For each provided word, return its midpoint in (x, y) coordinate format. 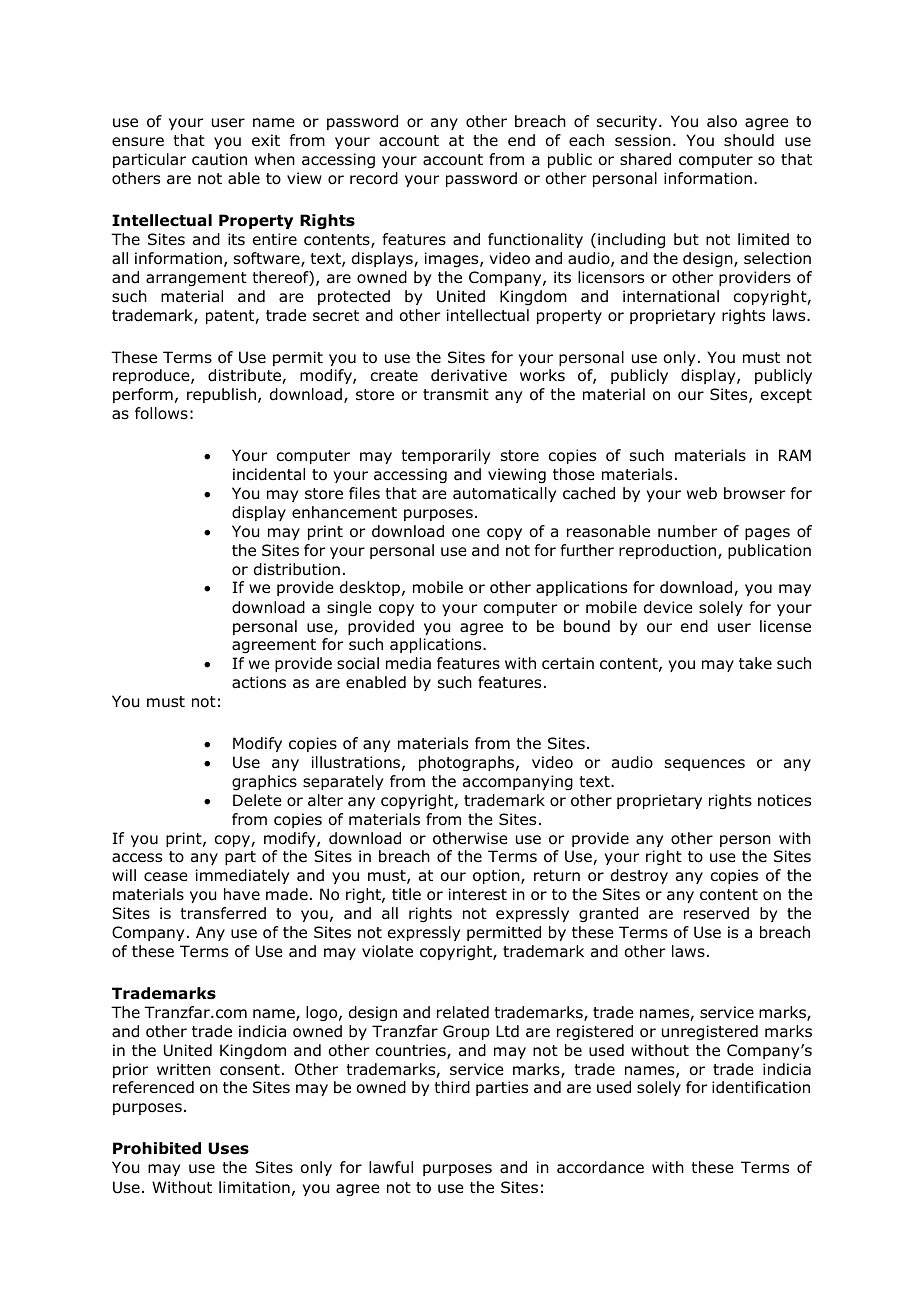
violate (387, 951)
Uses (228, 1148)
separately (343, 782)
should (749, 140)
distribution (297, 569)
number (687, 531)
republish (221, 395)
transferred (223, 913)
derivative (469, 375)
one (466, 533)
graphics (264, 782)
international (671, 296)
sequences (705, 765)
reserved (716, 913)
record (374, 178)
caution (219, 159)
